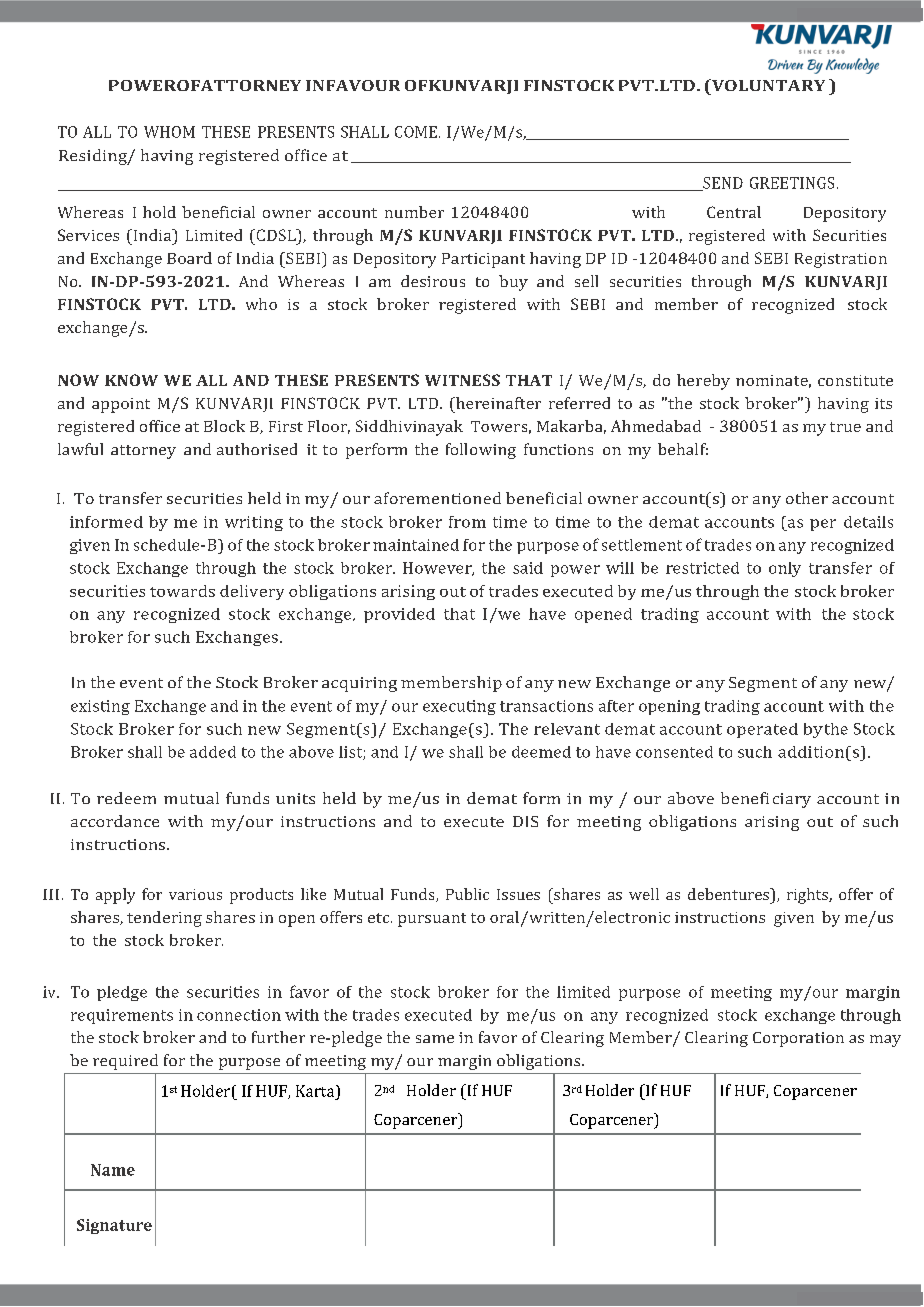 The width and height of the screenshot is (924, 1307). Describe the element at coordinates (807, 498) in the screenshot. I see `other` at that location.
